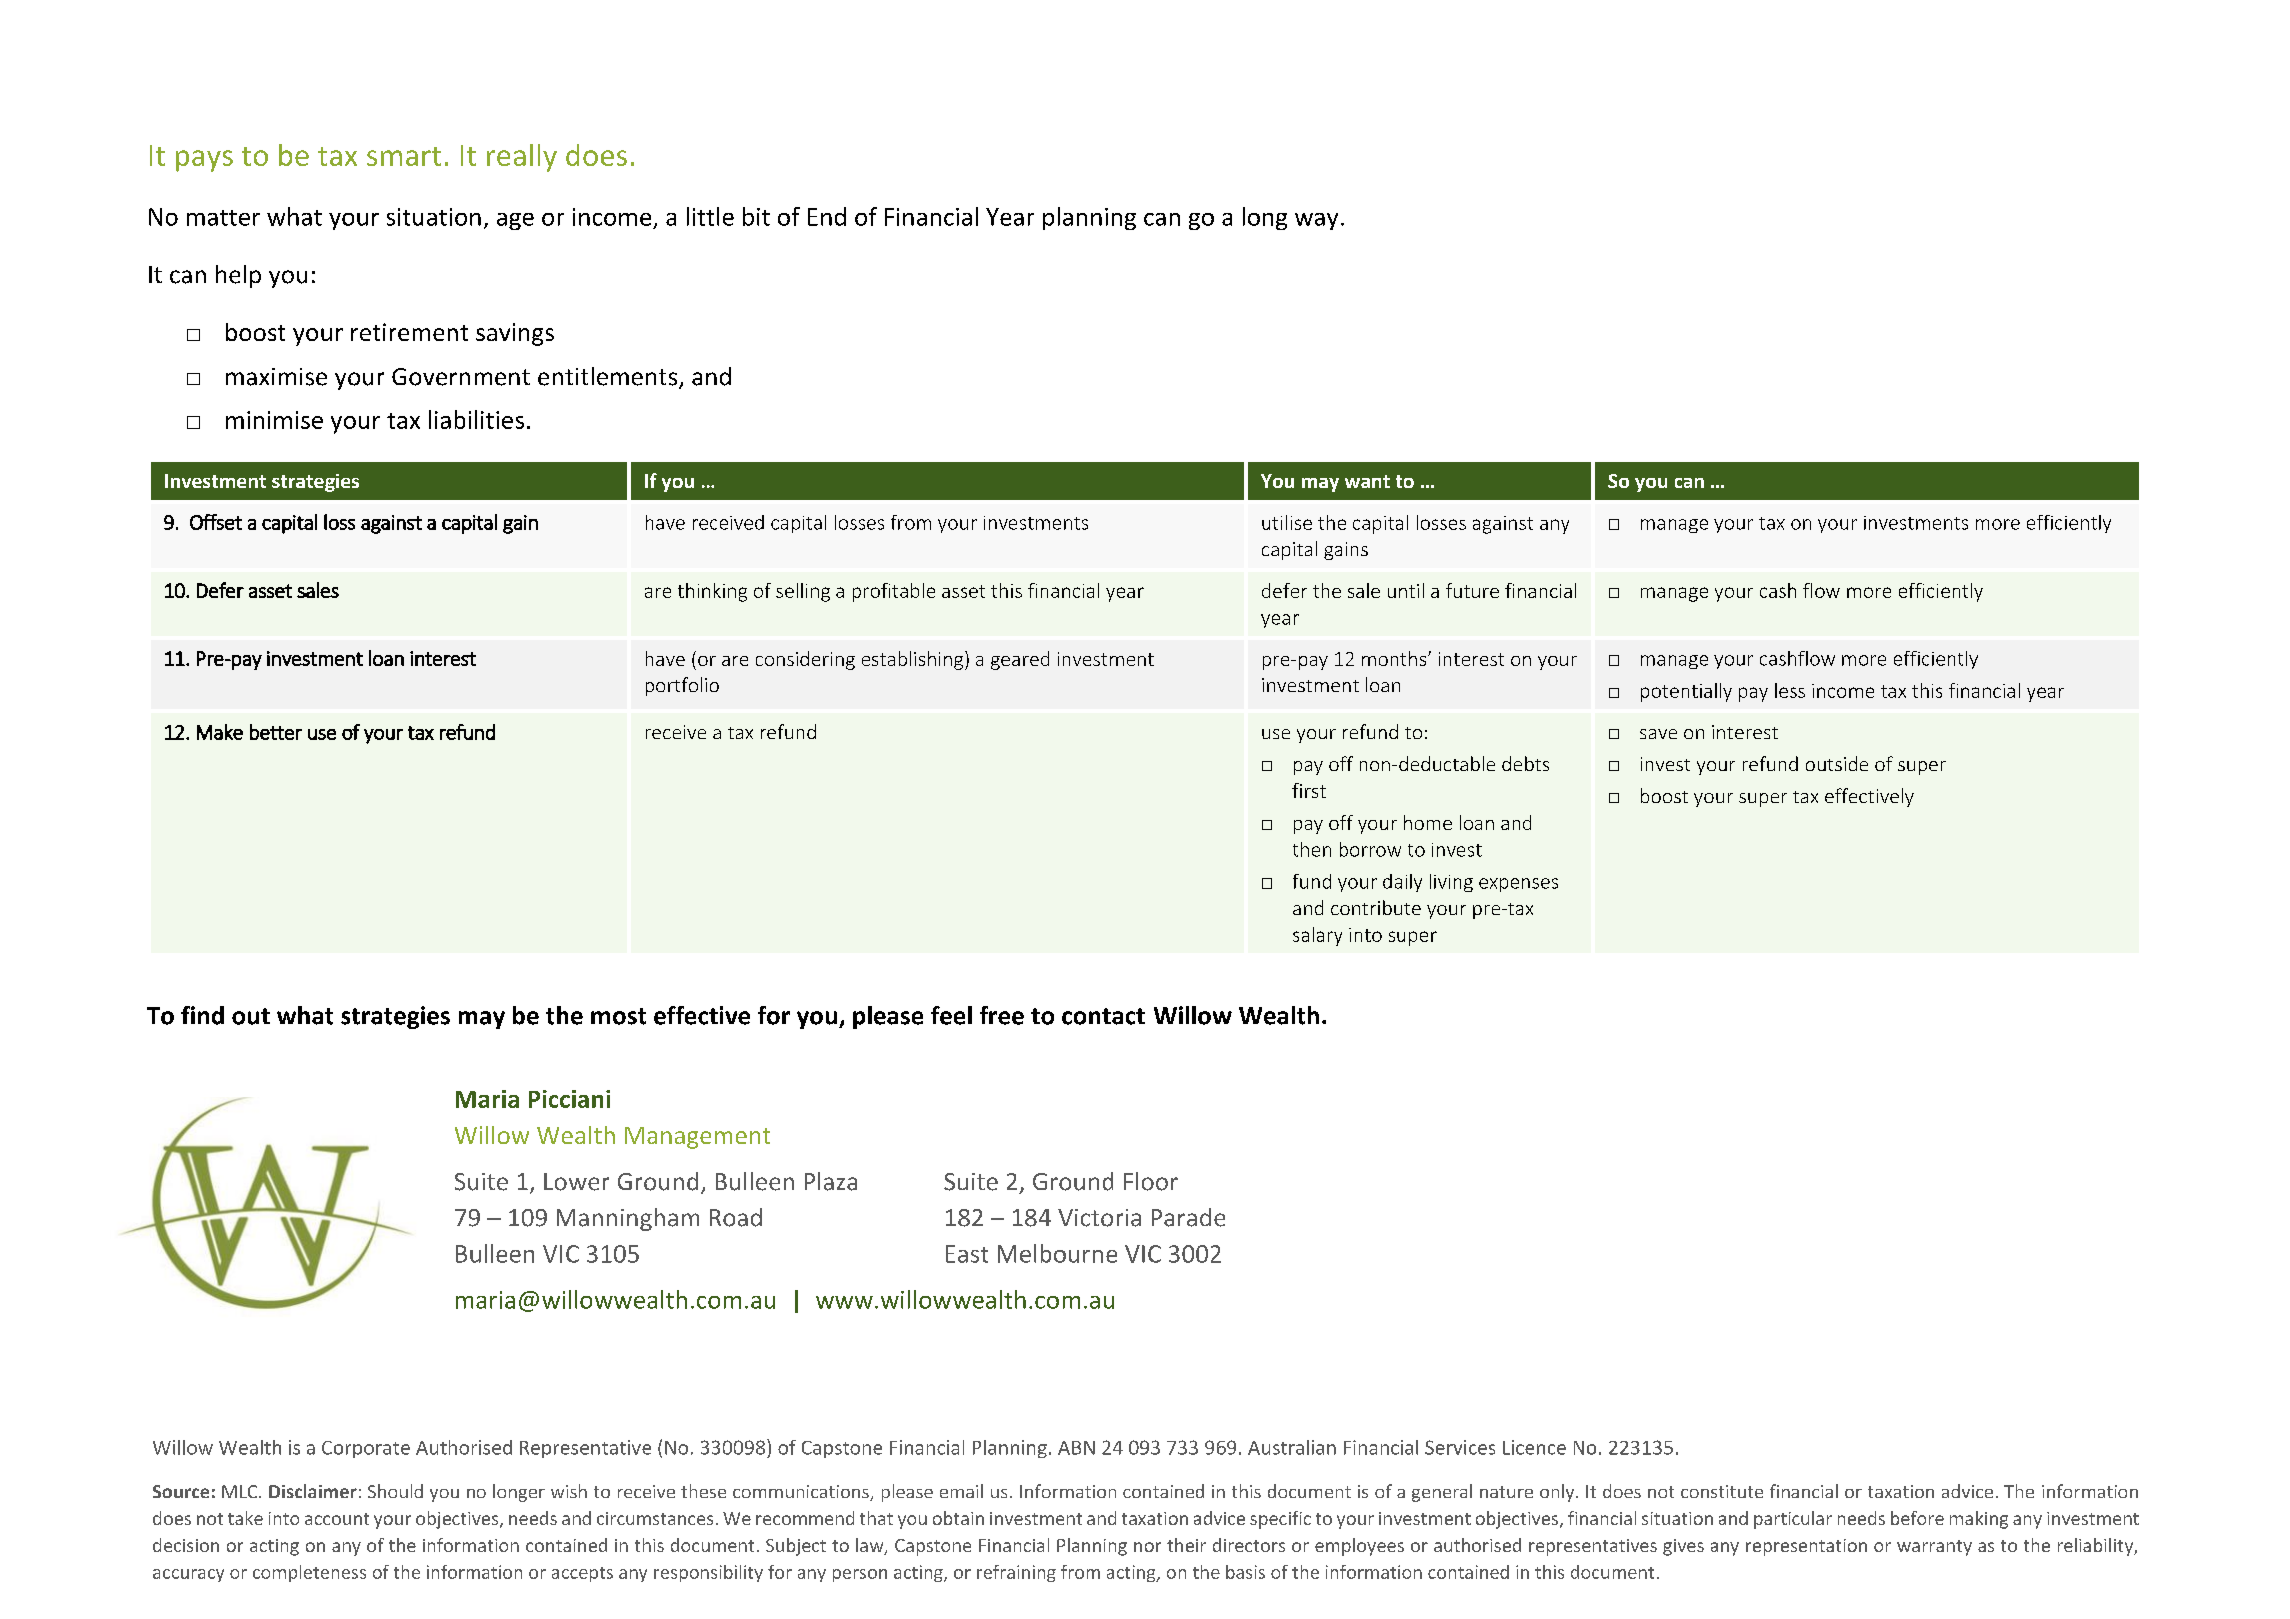 Image resolution: width=2290 pixels, height=1619 pixels. I want to click on way, so click(1316, 221).
